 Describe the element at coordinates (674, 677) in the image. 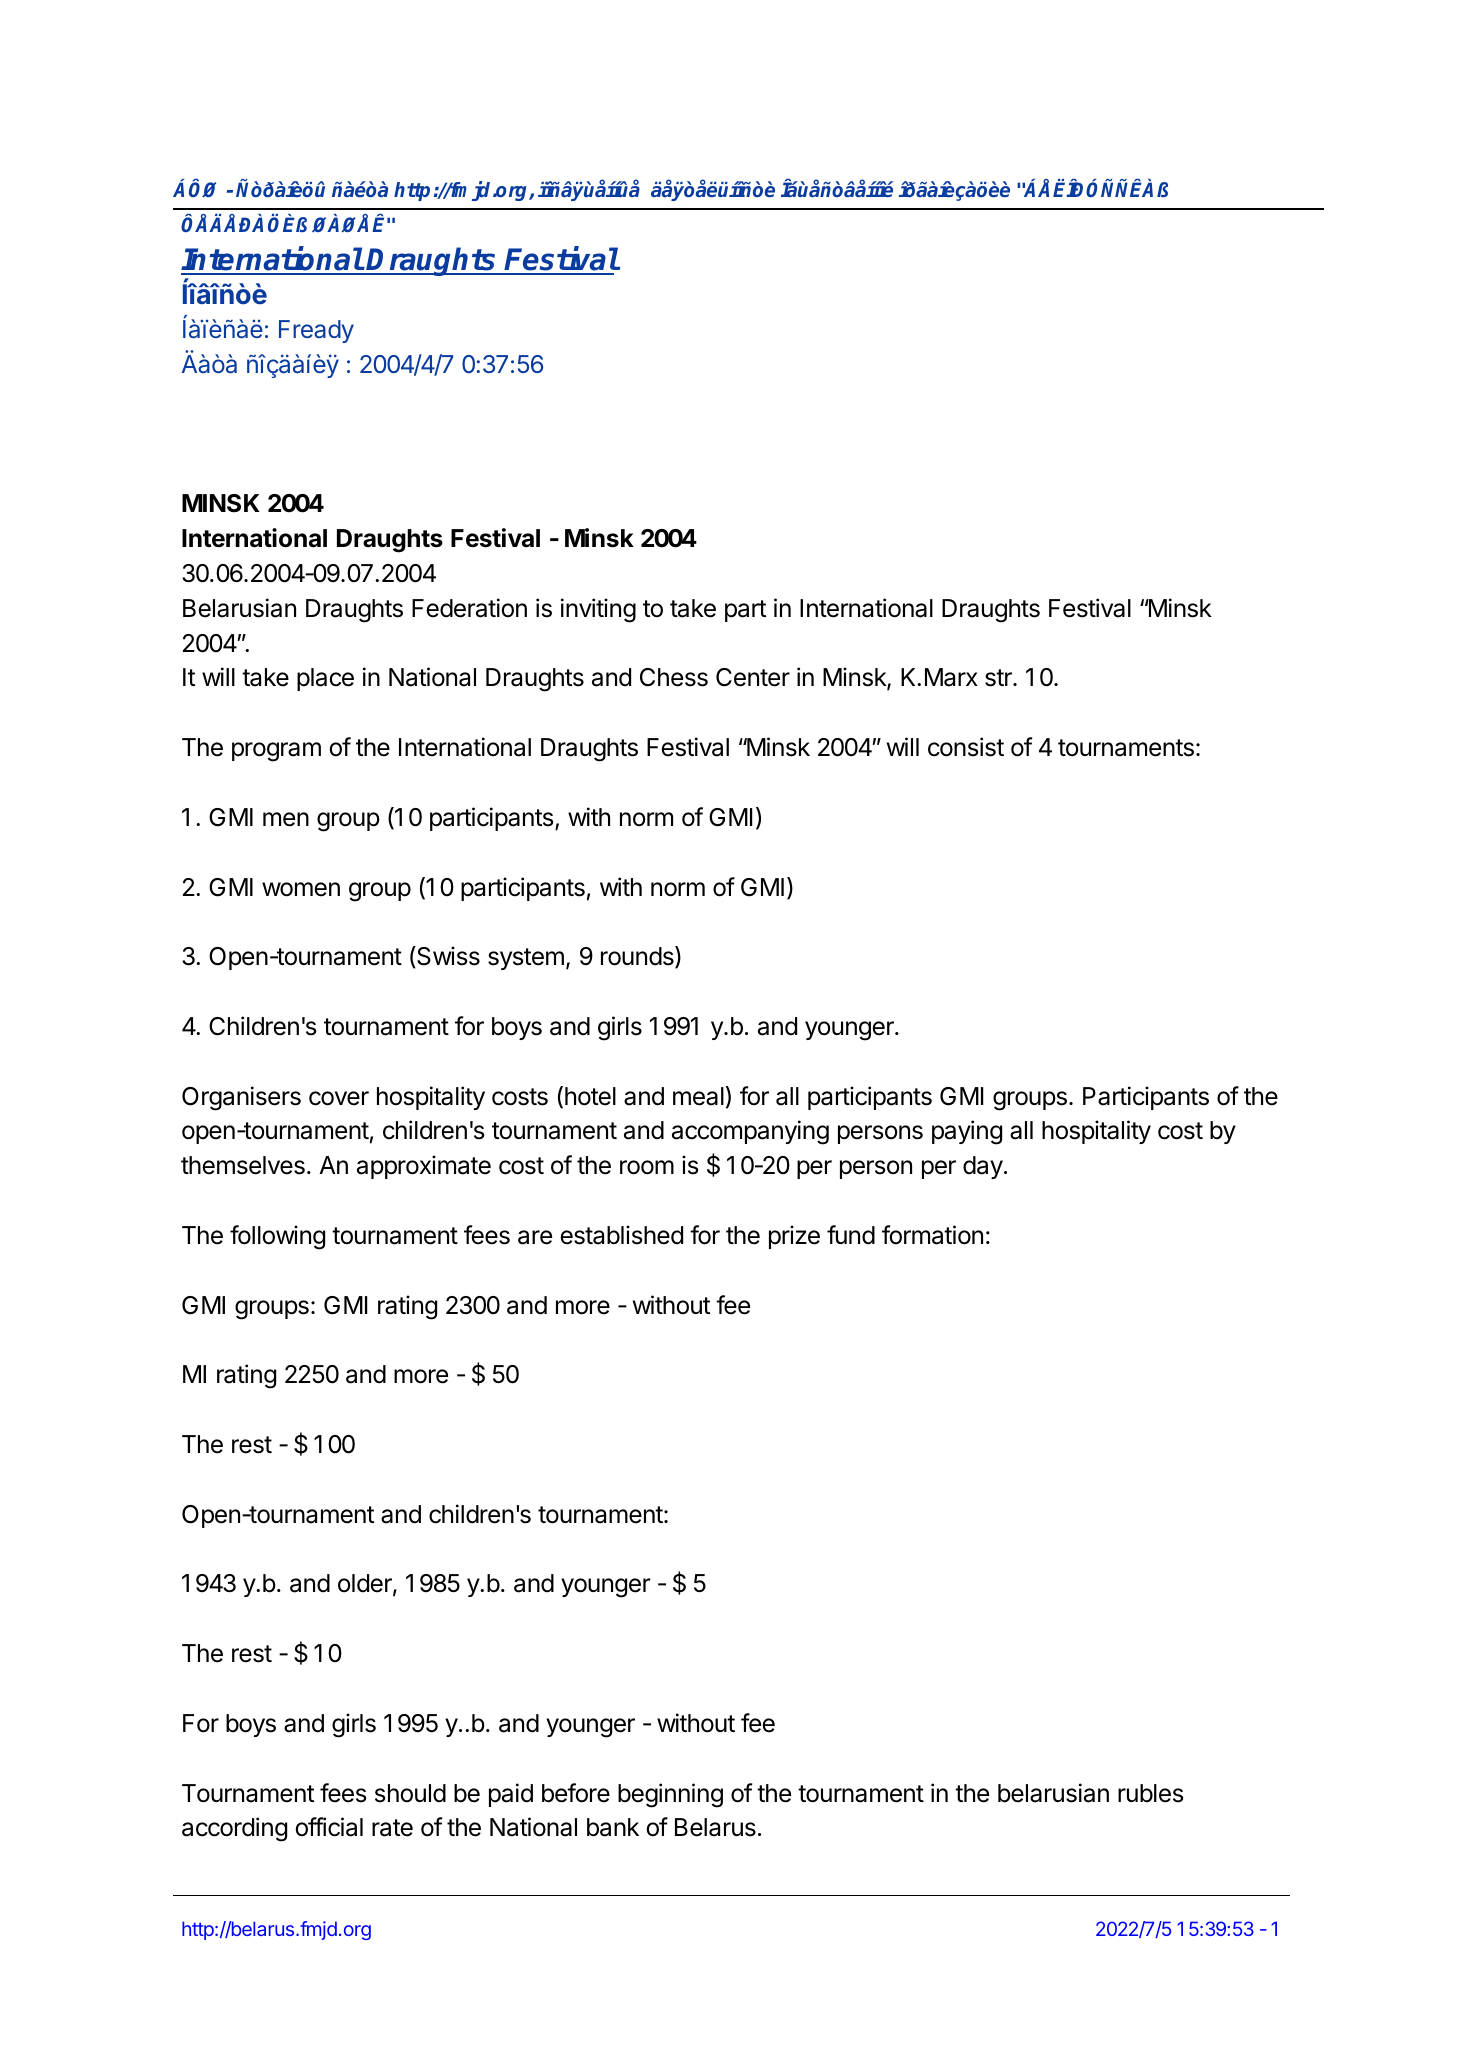

I see `Chess` at that location.
